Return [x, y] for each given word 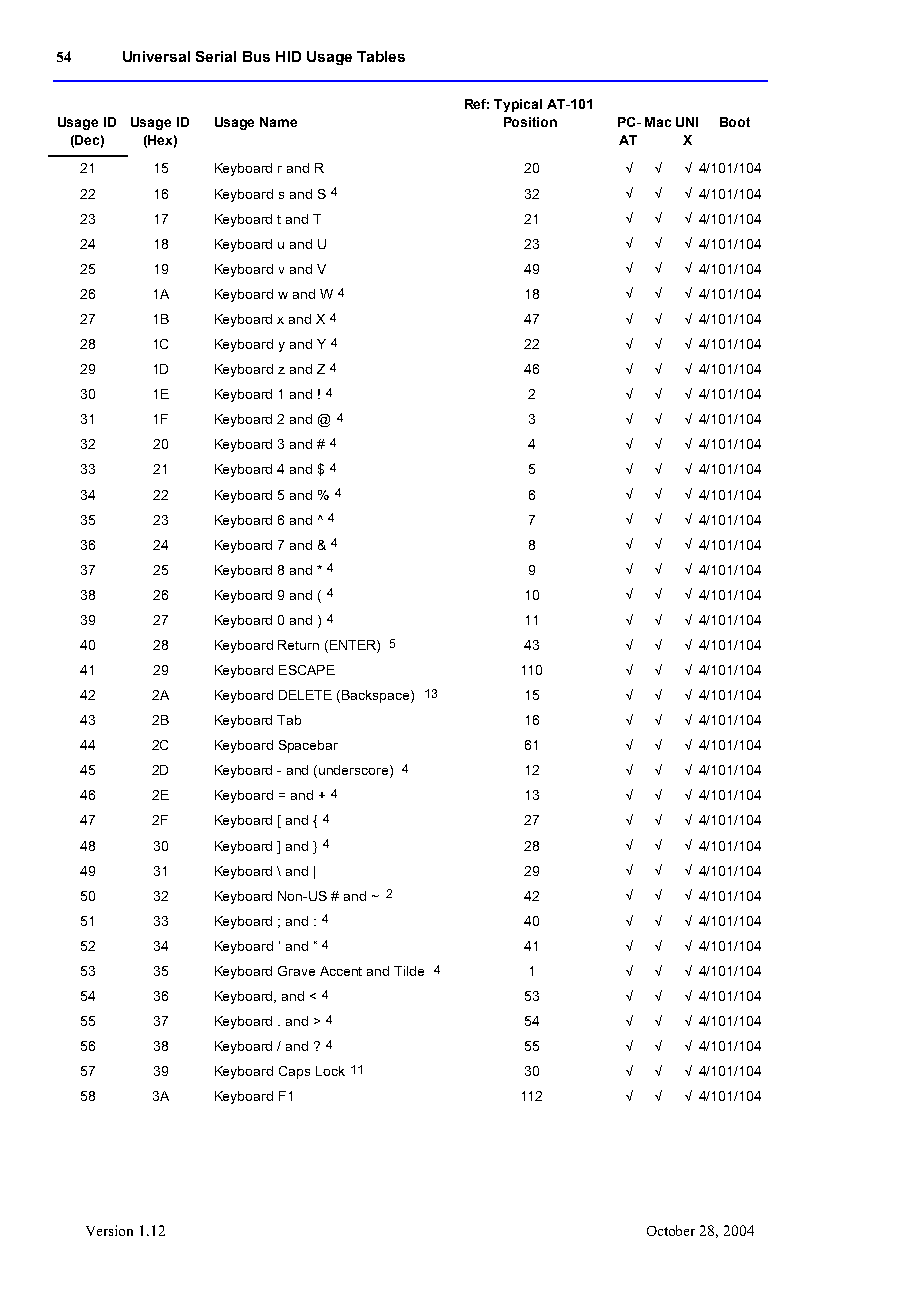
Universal [156, 56]
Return [298, 645]
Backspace [377, 696]
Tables [381, 56]
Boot [735, 122]
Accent [341, 971]
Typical [518, 105]
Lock [330, 1071]
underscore [355, 771]
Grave [296, 971]
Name [278, 122]
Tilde [409, 971]
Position [530, 122]
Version [109, 1230]
